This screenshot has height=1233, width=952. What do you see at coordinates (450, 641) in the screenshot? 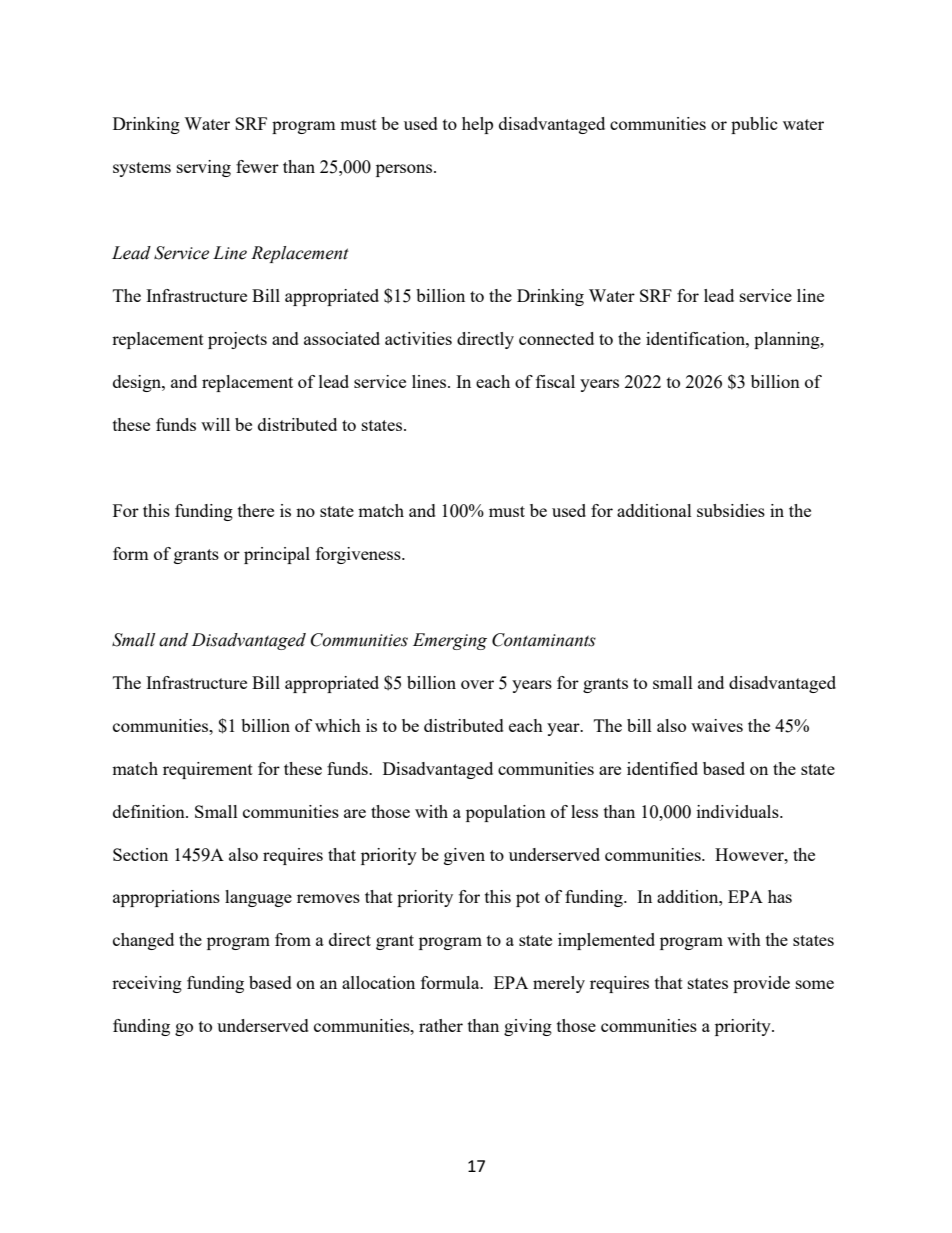
I see `Emerging` at bounding box center [450, 641].
